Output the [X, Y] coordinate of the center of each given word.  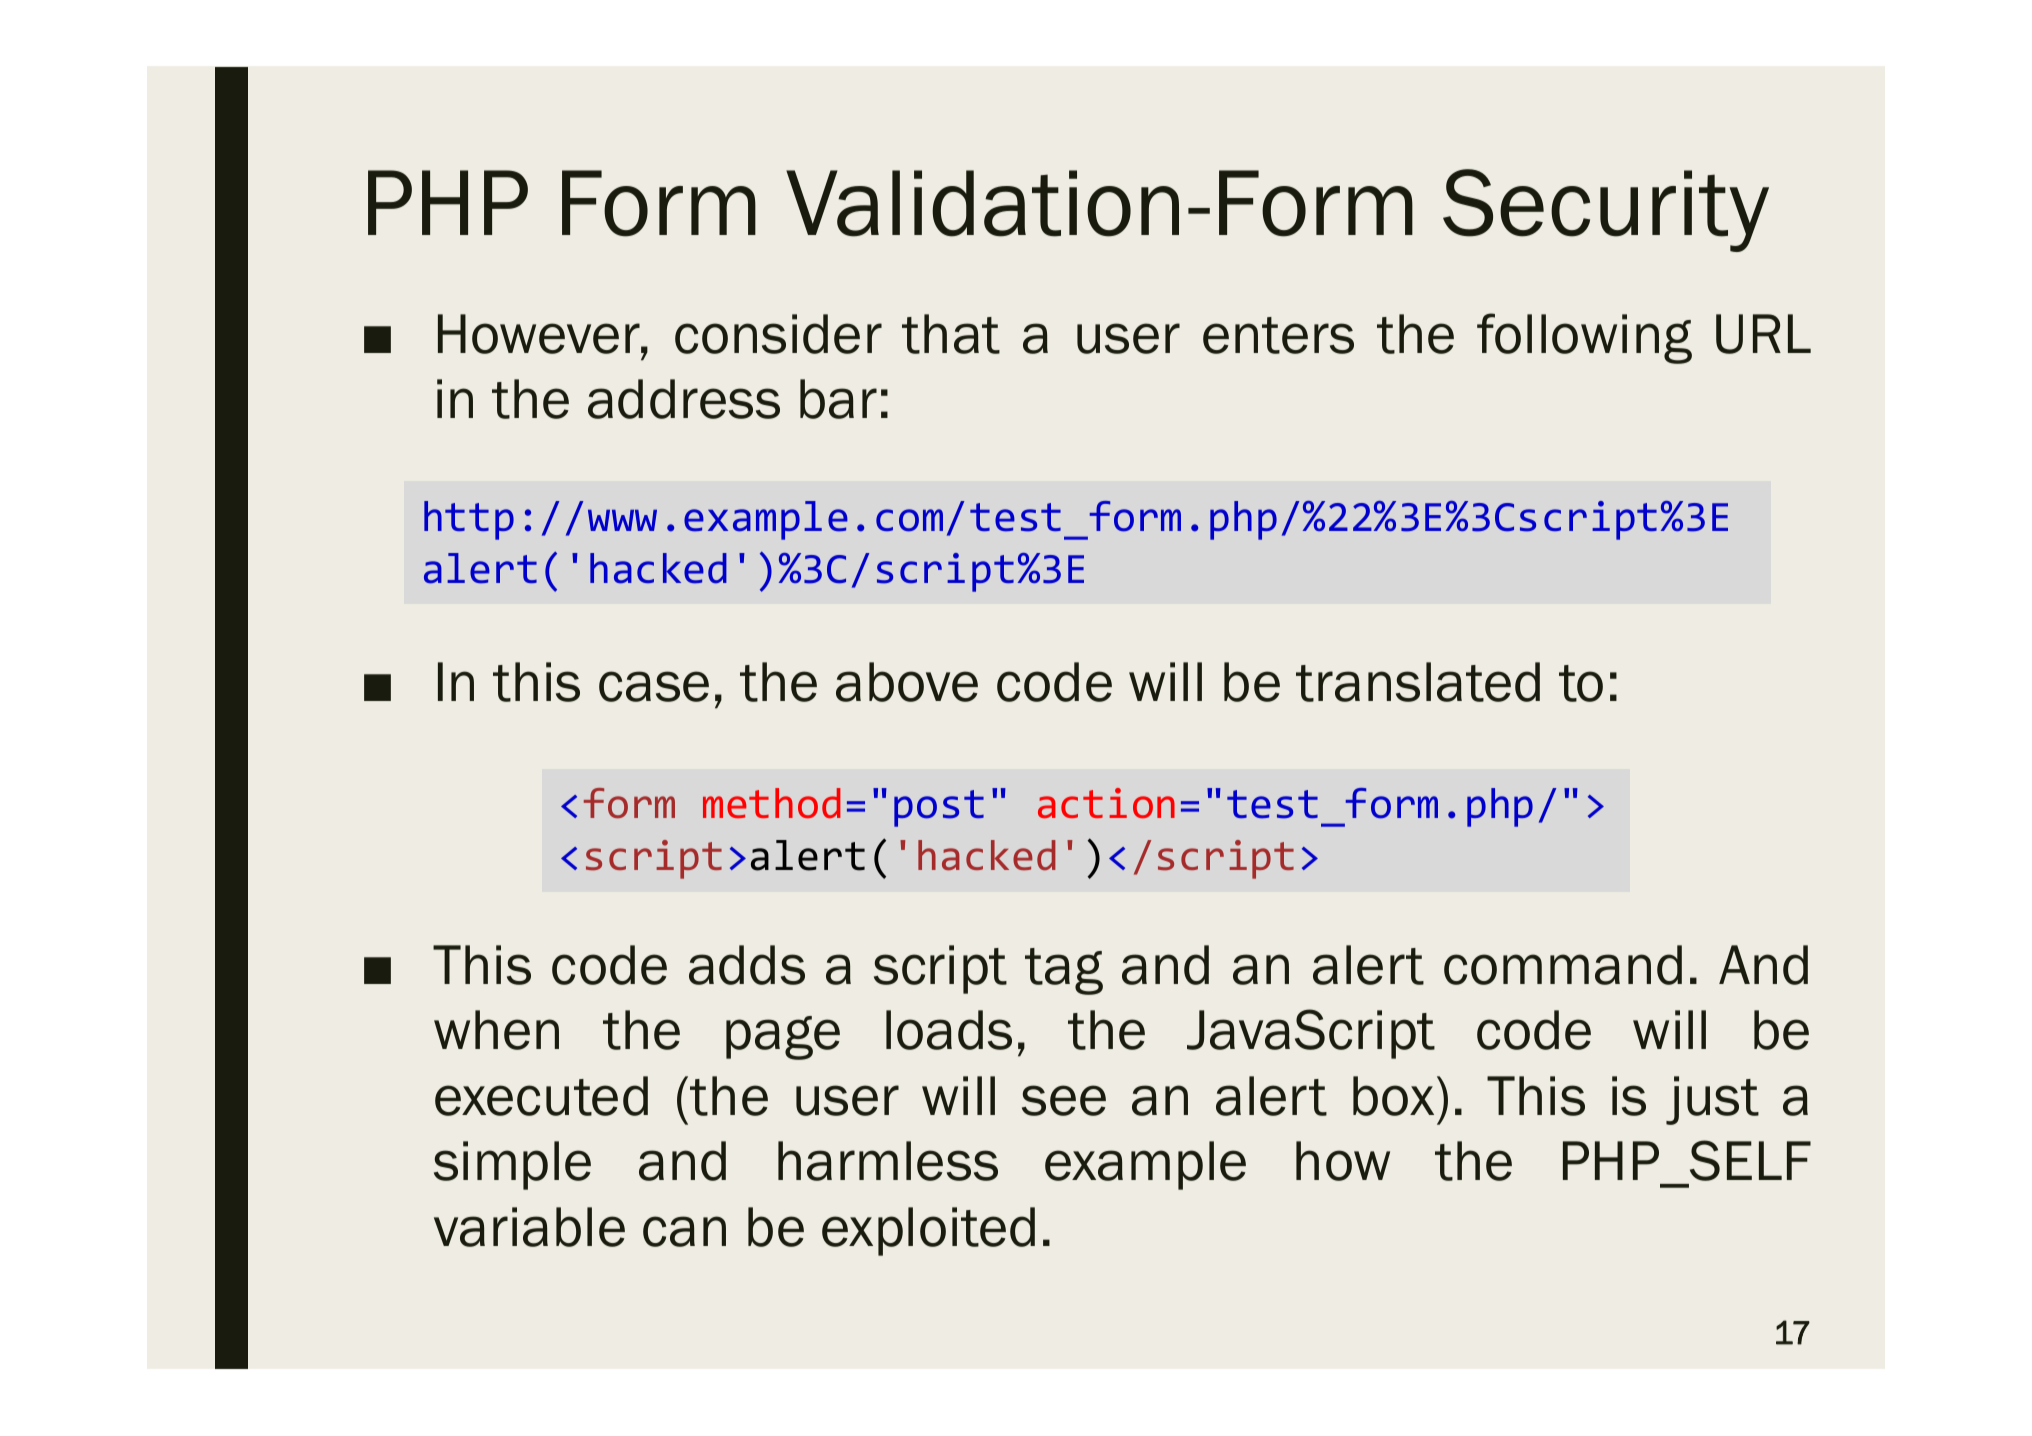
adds [747, 965]
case [654, 686]
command [1563, 965]
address [684, 399]
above [907, 682]
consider [778, 334]
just [1712, 1100]
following [1584, 338]
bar [838, 399]
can [684, 1231]
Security [1606, 210]
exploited [928, 1231]
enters [1278, 335]
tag [1064, 971]
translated [1418, 682]
